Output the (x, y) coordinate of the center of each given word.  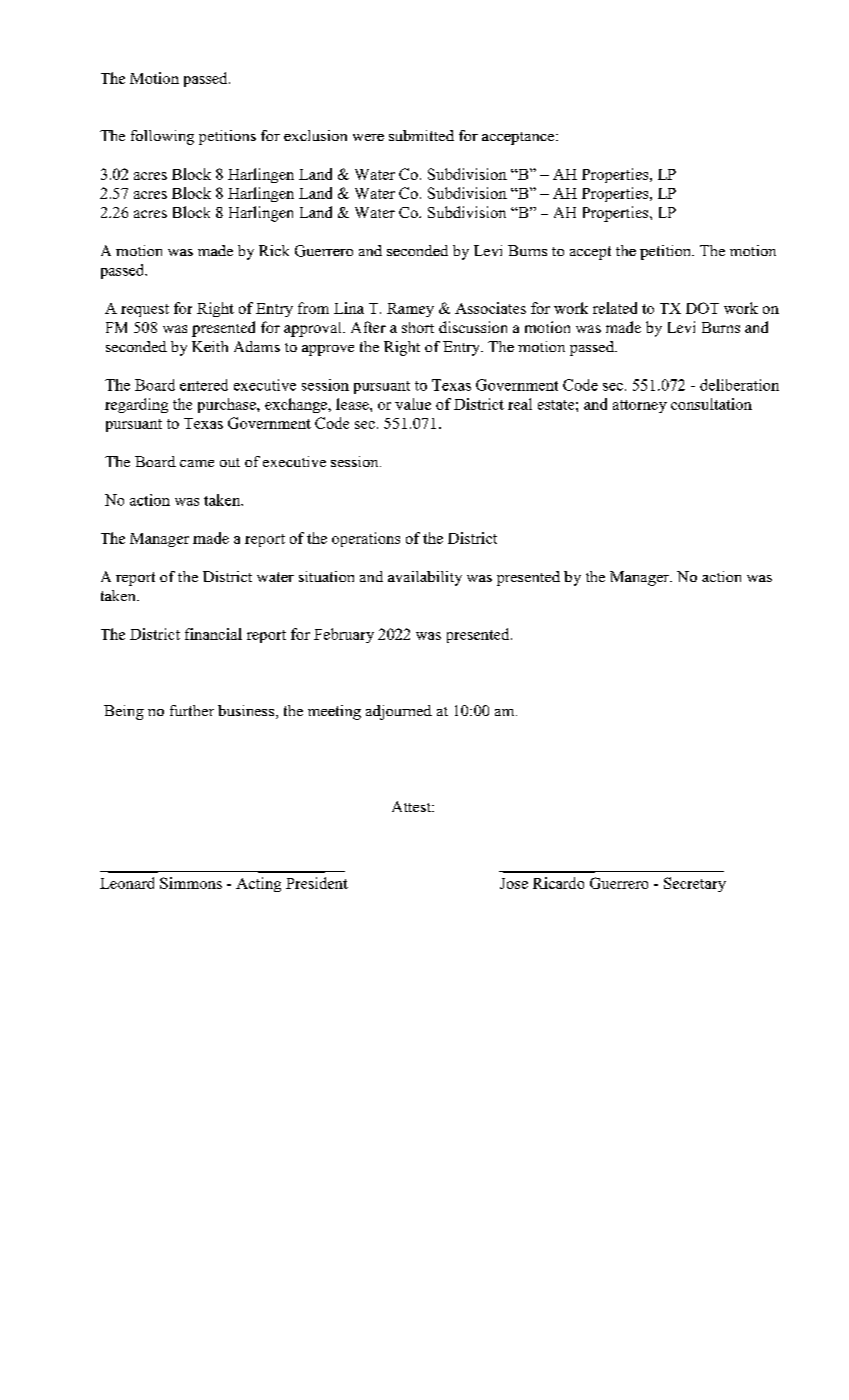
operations (366, 539)
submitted (421, 135)
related (615, 308)
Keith (210, 346)
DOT (702, 308)
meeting (334, 712)
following (162, 137)
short (418, 327)
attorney (640, 406)
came (197, 463)
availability (425, 578)
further (192, 710)
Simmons (191, 883)
